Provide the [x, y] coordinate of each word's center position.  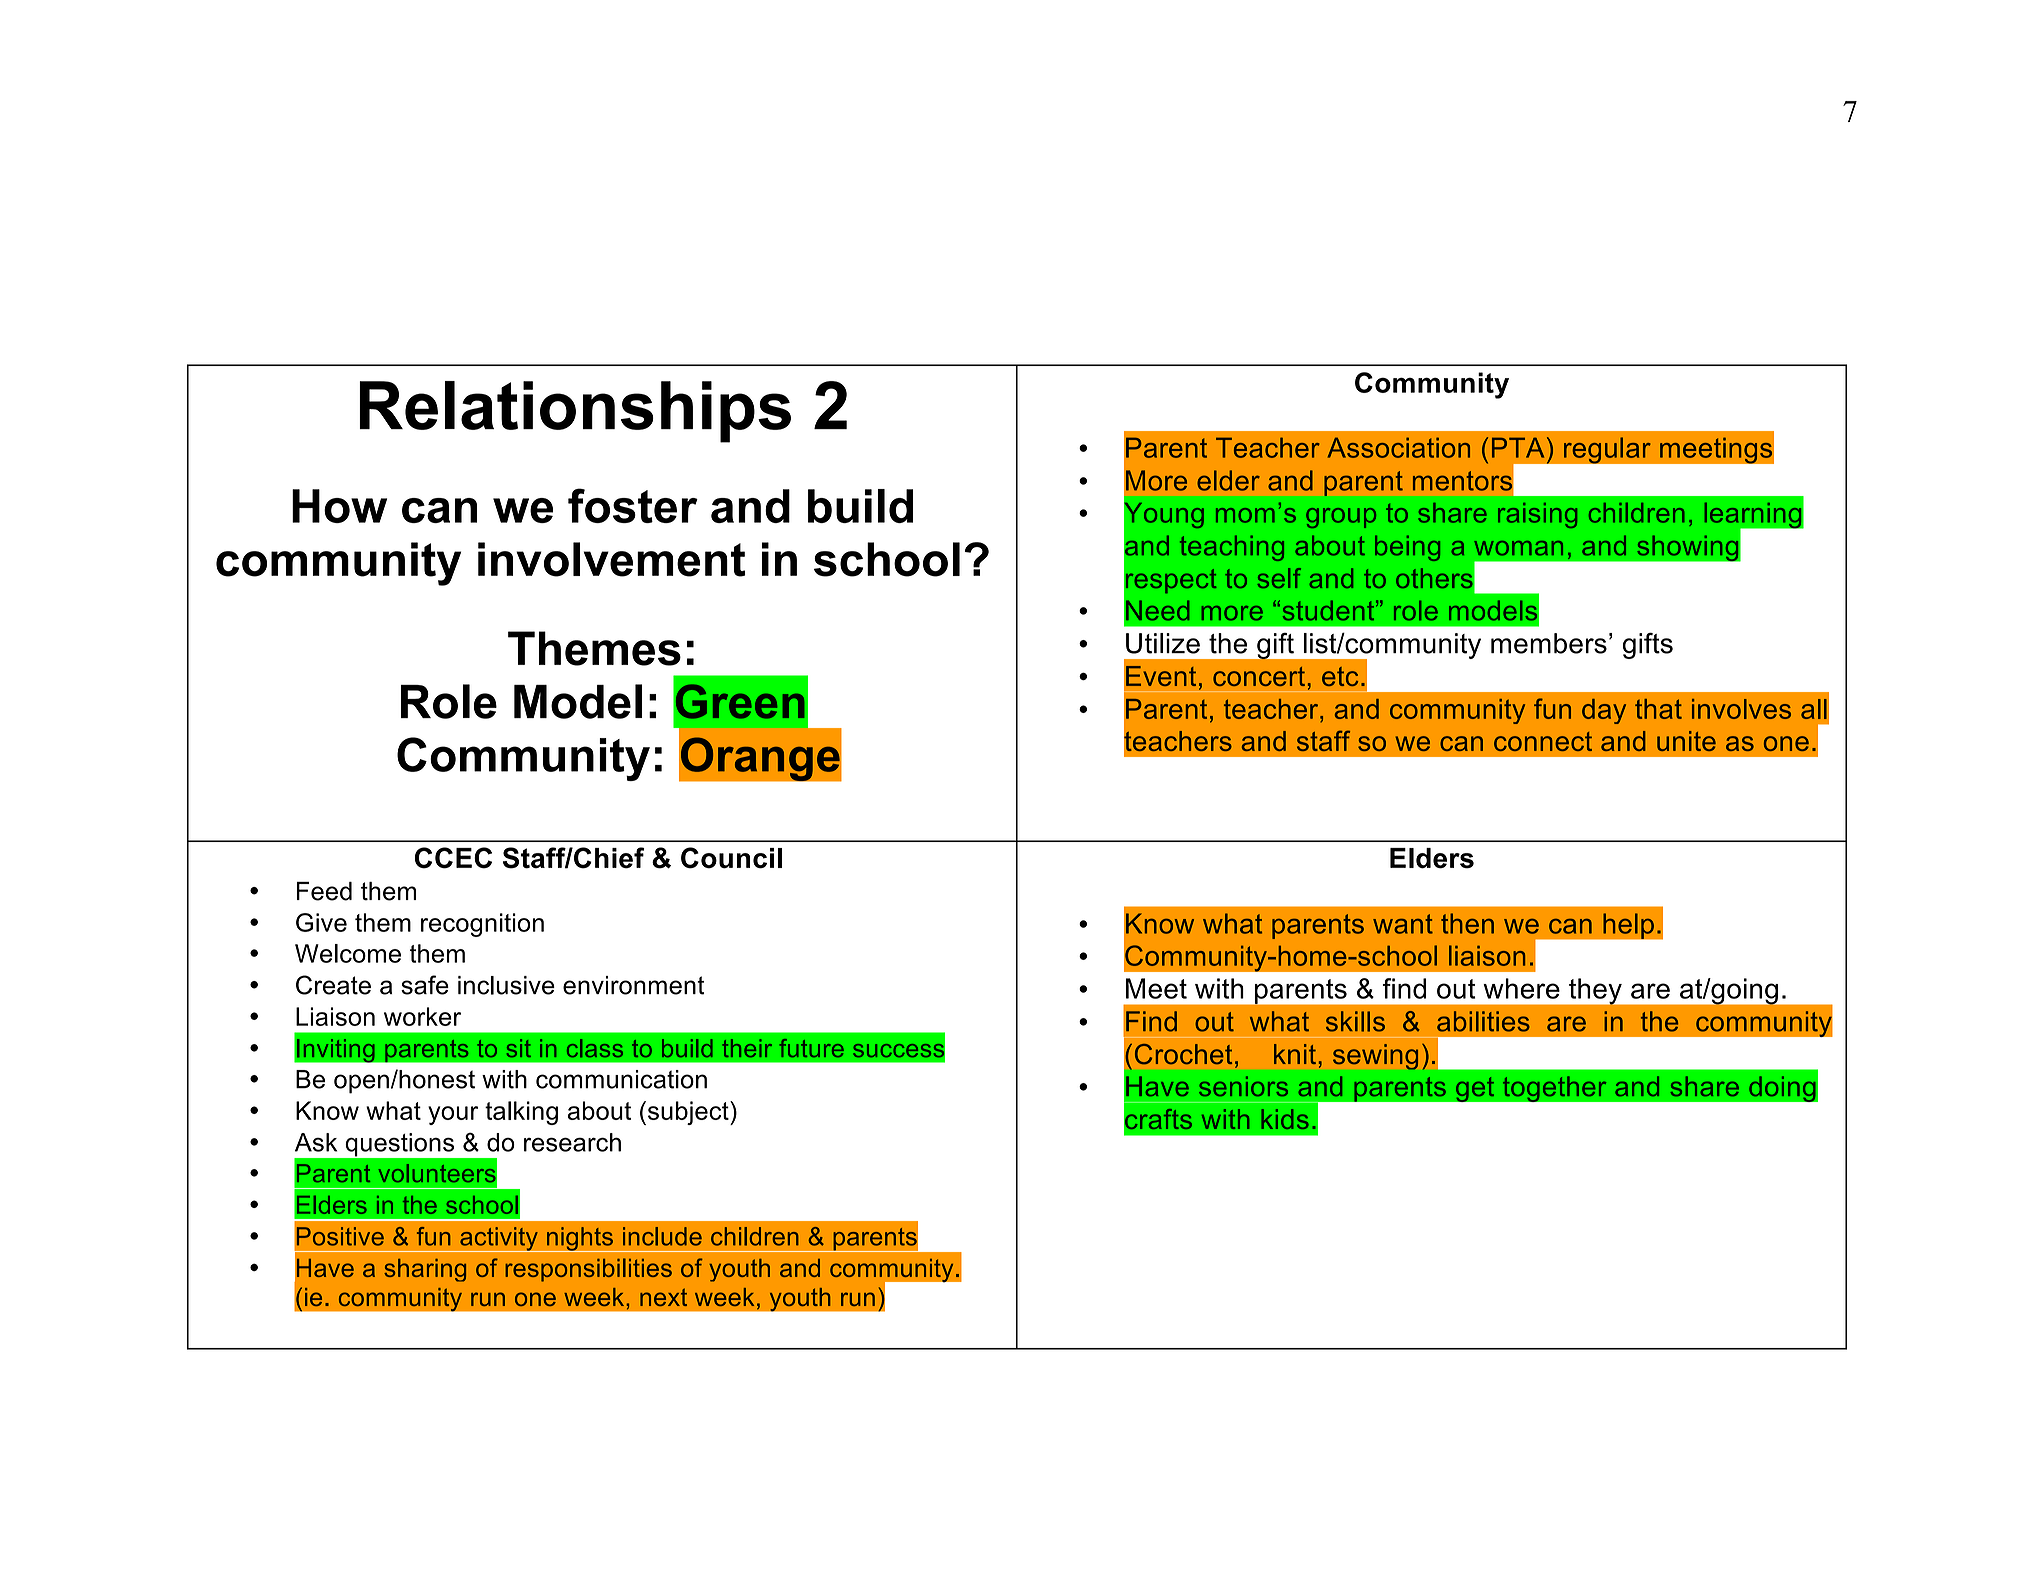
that [1658, 709]
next [663, 1297]
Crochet [1183, 1054]
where [1521, 988]
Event [1161, 676]
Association [1399, 447]
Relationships [575, 412]
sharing [425, 1270]
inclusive [506, 985]
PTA [1518, 447]
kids [1285, 1119]
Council [731, 858]
